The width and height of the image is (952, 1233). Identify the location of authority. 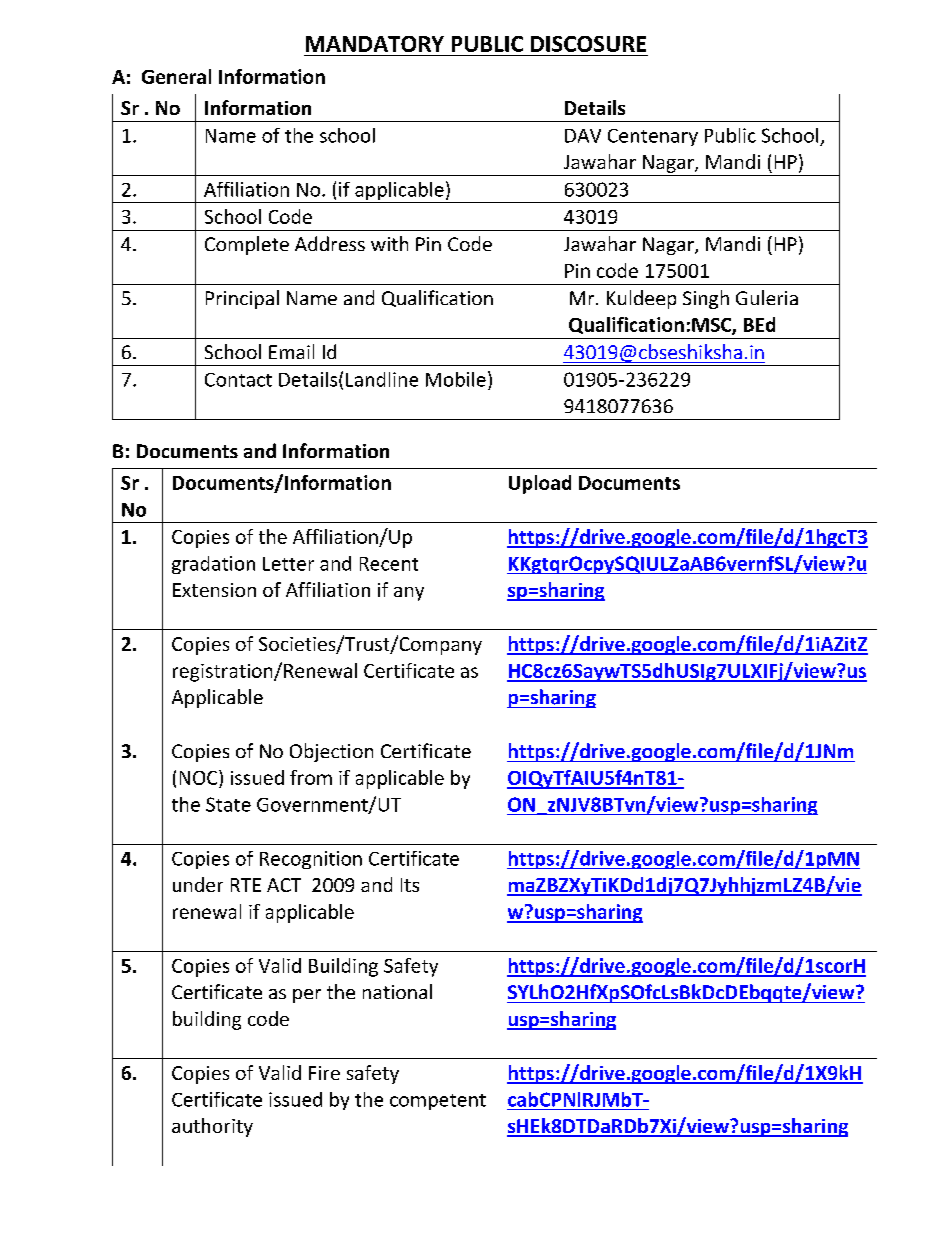
(212, 1127).
